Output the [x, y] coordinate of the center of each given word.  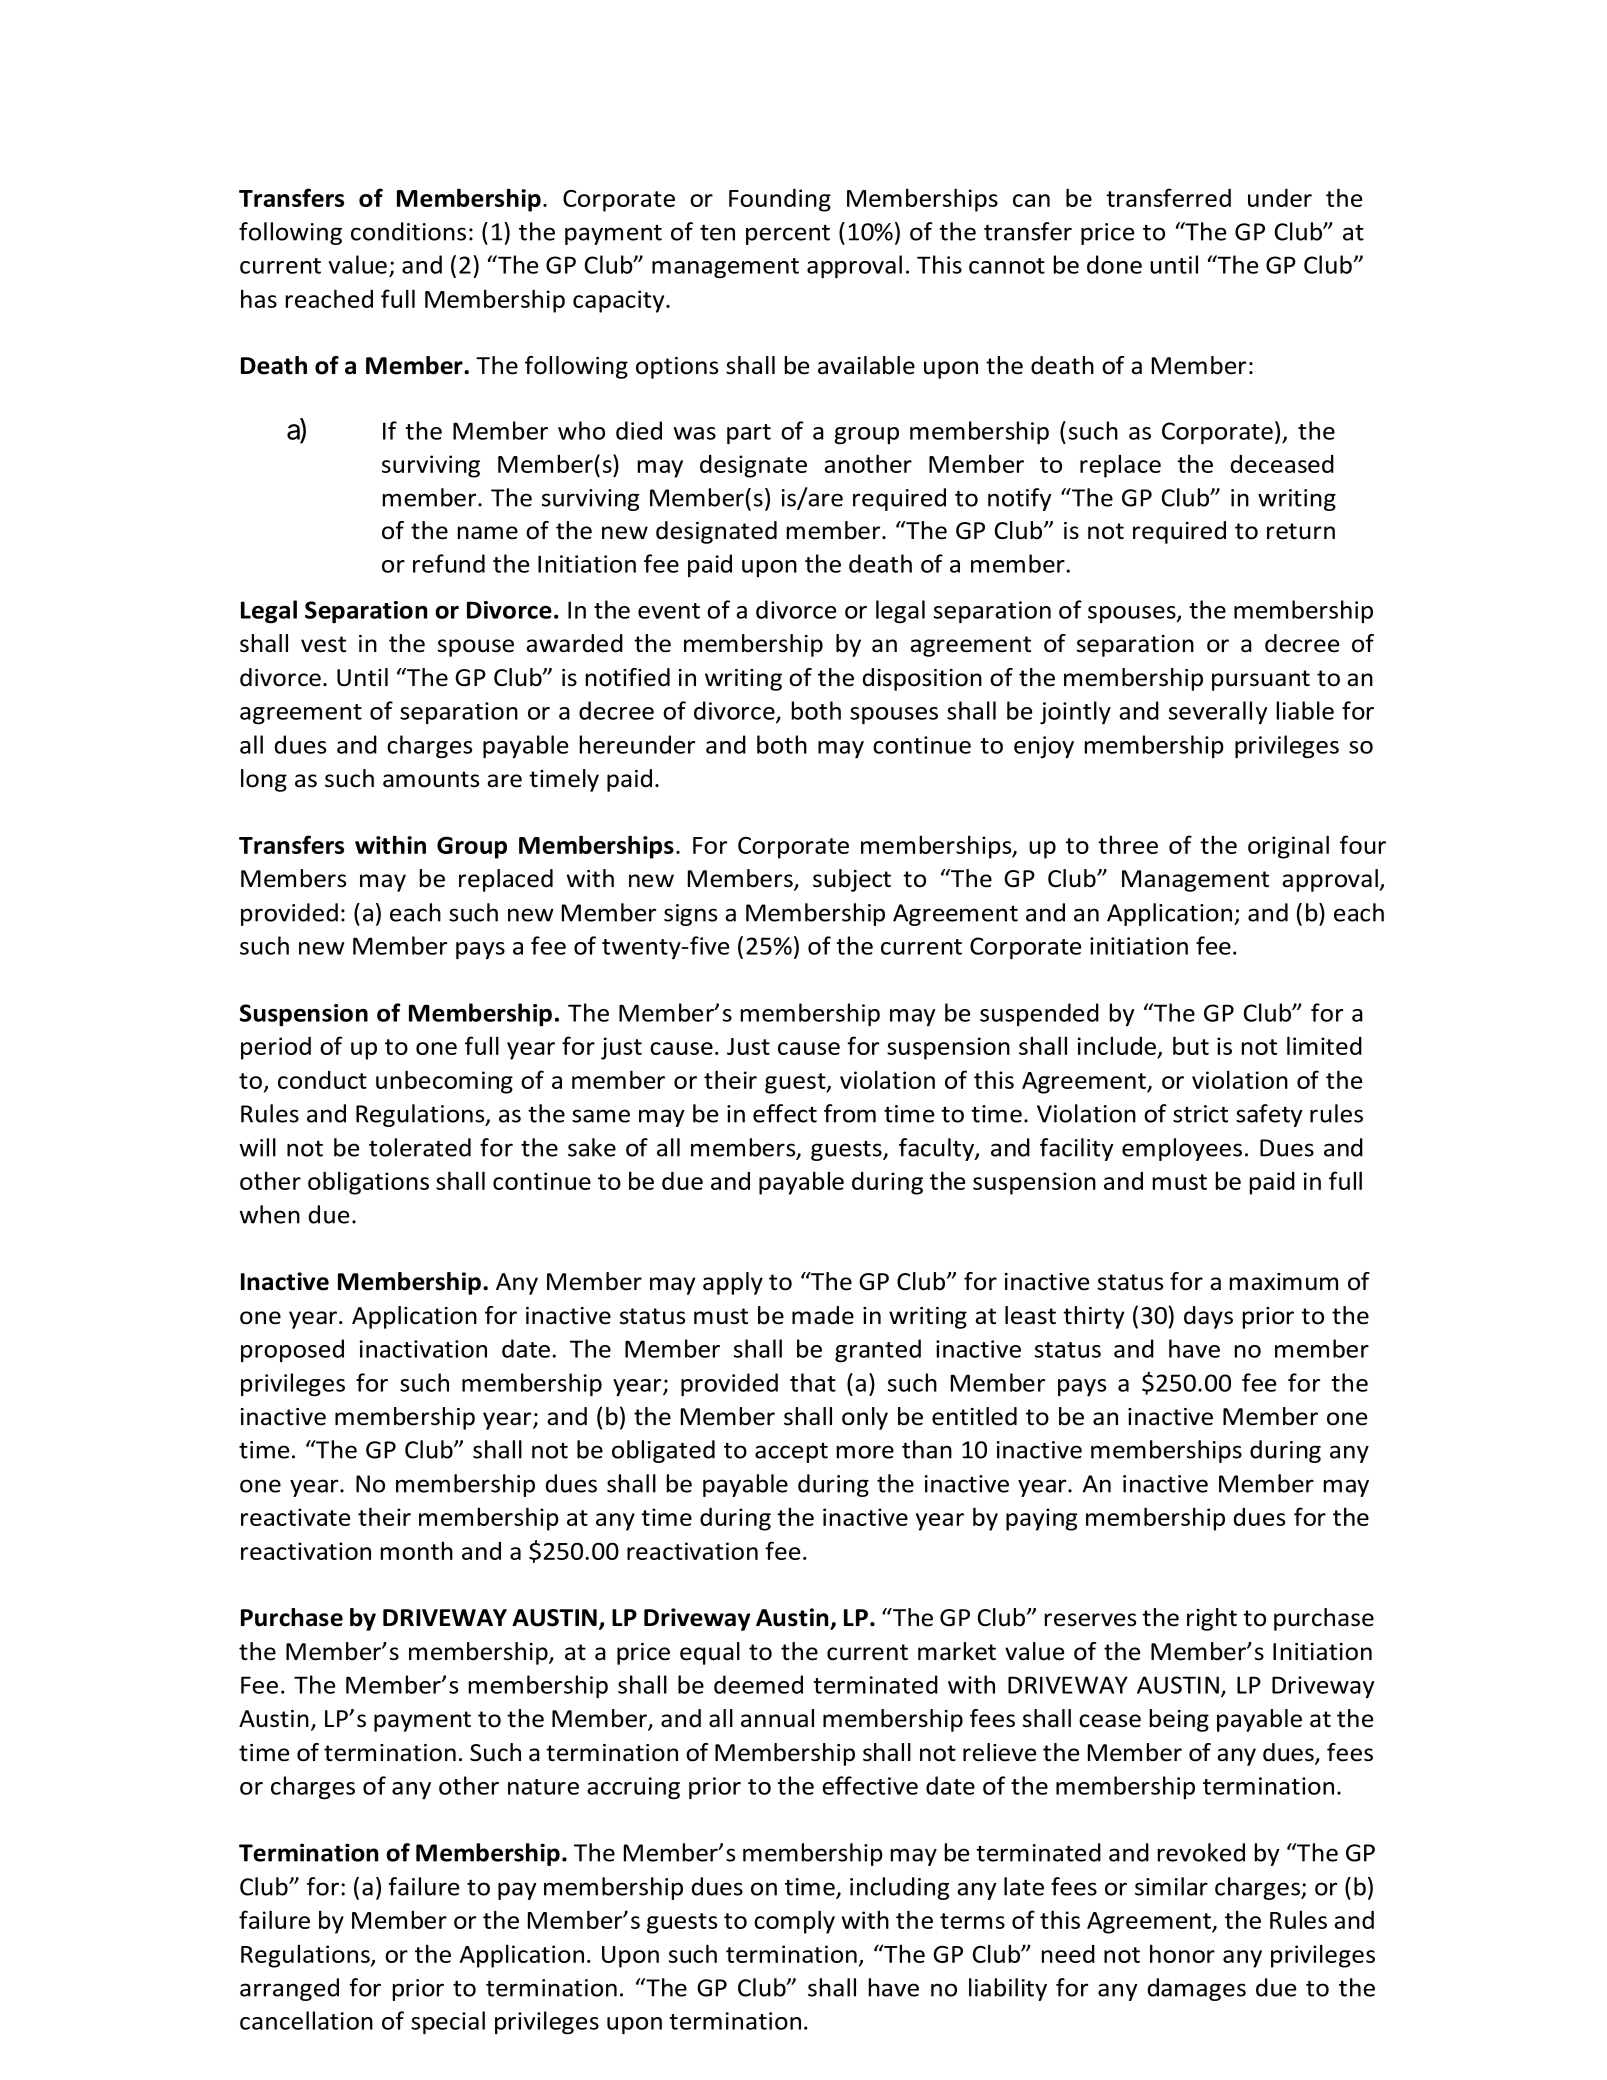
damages [1197, 1989]
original [1288, 847]
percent [788, 234]
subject [852, 880]
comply [794, 1922]
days [1208, 1317]
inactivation [423, 1349]
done [1114, 264]
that [813, 1382]
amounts [431, 779]
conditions [408, 231]
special [448, 2023]
